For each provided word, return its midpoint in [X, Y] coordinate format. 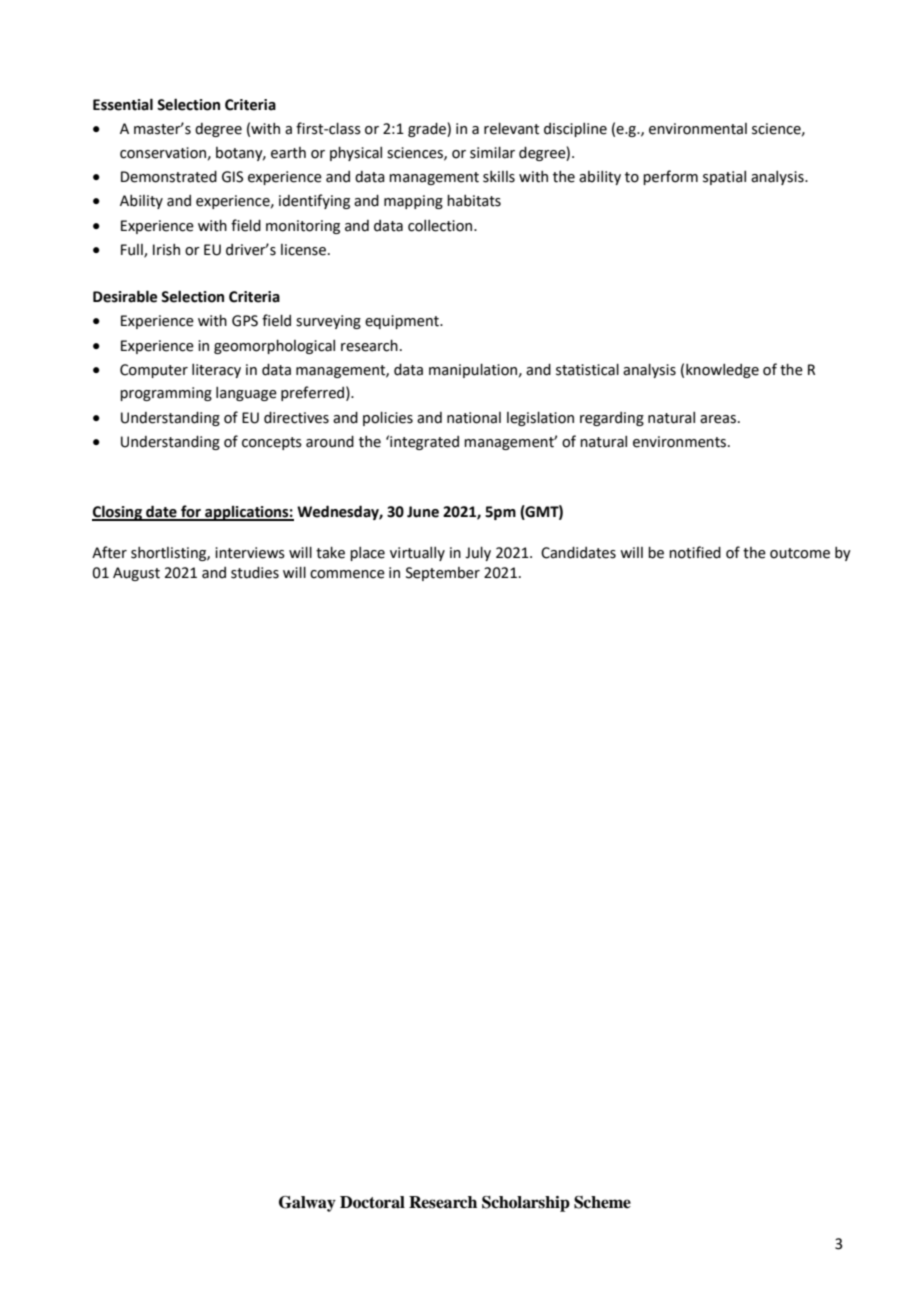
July [478, 554]
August [136, 574]
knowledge [722, 371]
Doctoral [372, 1202]
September [443, 574]
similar [492, 153]
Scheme [602, 1202]
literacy [216, 371]
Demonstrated [169, 177]
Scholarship [526, 1204]
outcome [800, 553]
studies [255, 573]
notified [695, 552]
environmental [698, 129]
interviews [250, 553]
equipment [403, 322]
